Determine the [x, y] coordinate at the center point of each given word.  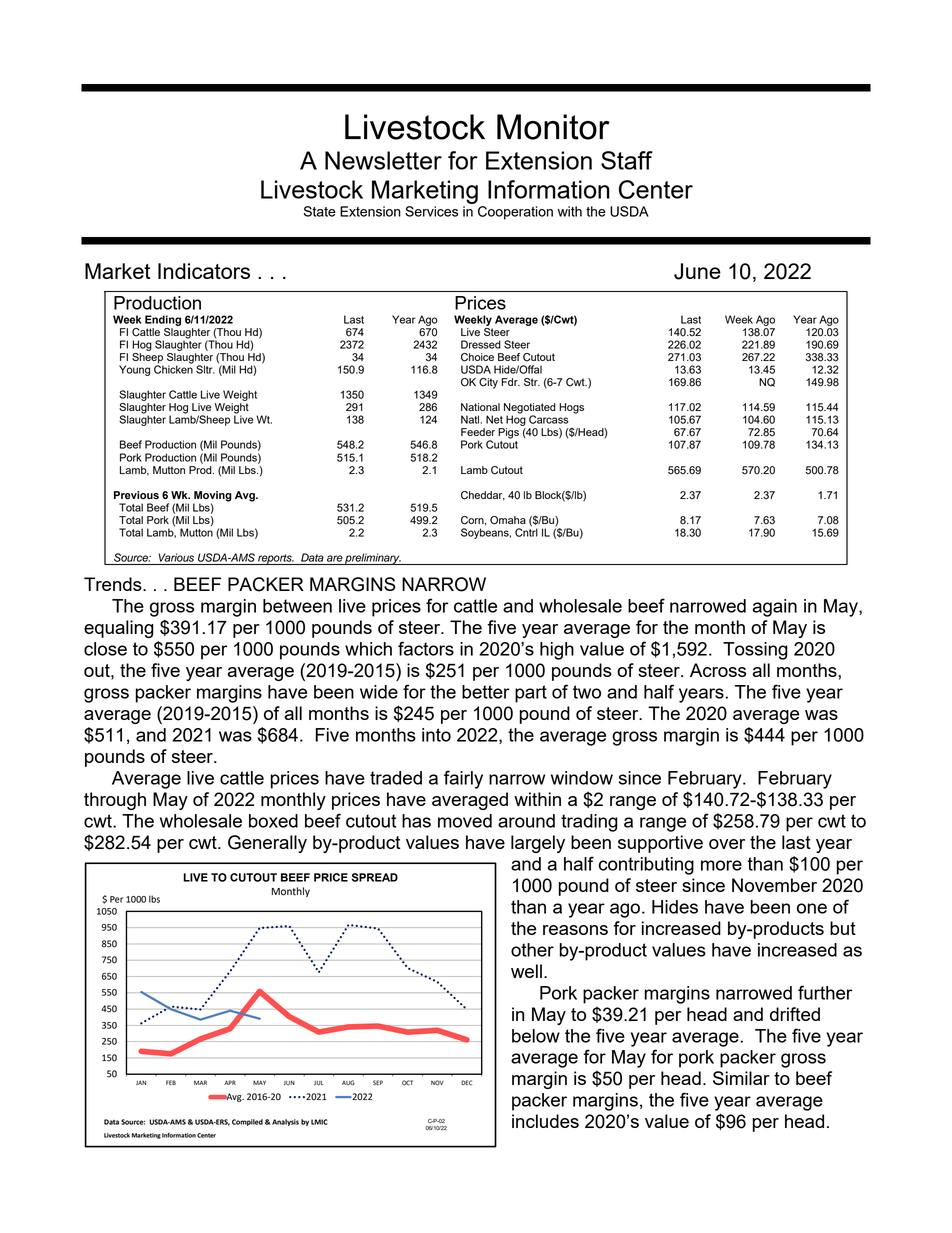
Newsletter [383, 160]
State [320, 211]
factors [426, 648]
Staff [627, 160]
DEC [466, 1082]
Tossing [755, 651]
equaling [119, 629]
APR [230, 1082]
